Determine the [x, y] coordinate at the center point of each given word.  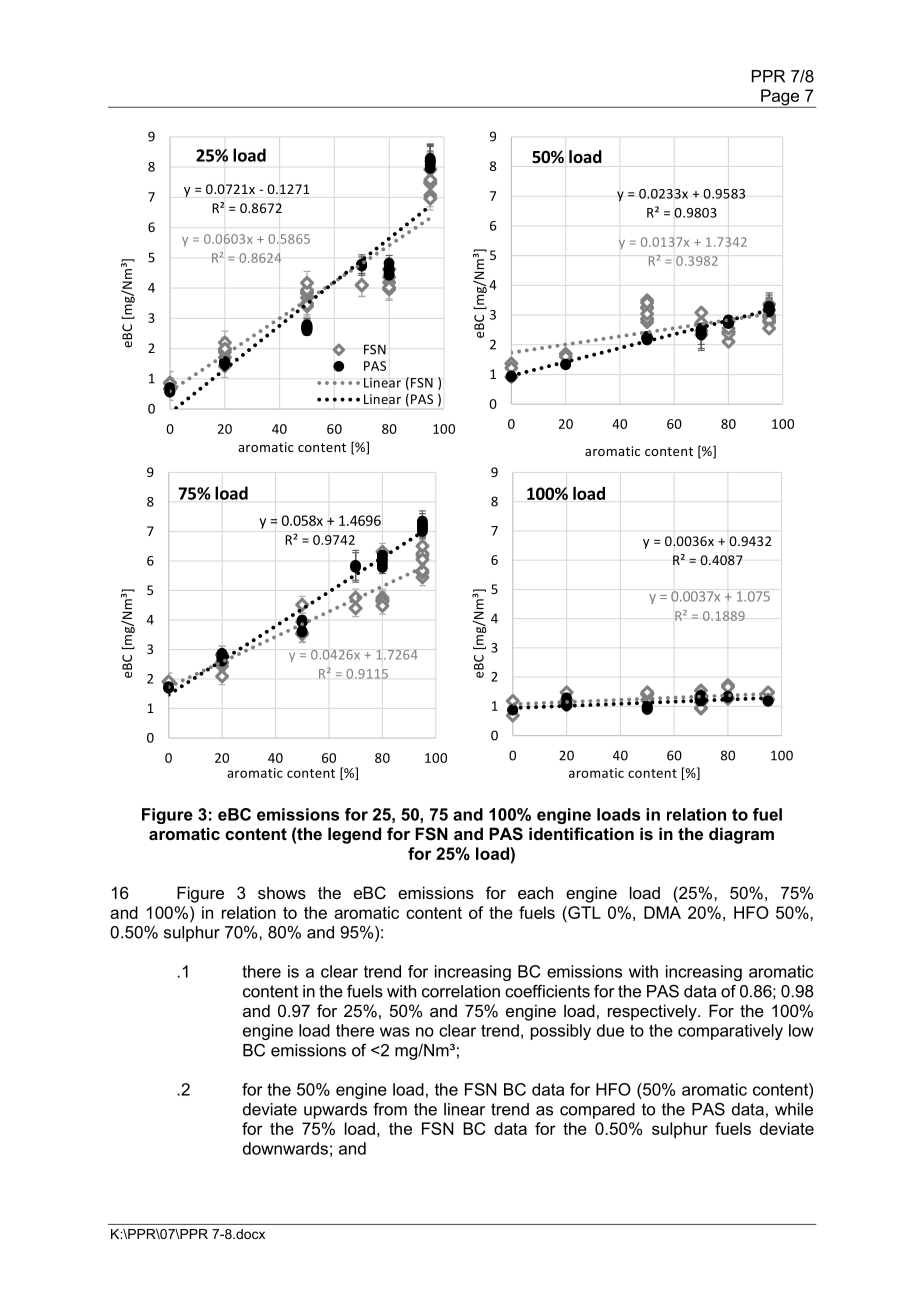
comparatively [730, 1032]
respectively [653, 1012]
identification [581, 833]
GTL [583, 912]
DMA [662, 912]
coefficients [547, 991]
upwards [335, 1111]
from [390, 1109]
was [395, 1032]
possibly [561, 1032]
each [535, 892]
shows [282, 892]
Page [780, 98]
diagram [741, 835]
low [801, 1030]
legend [354, 835]
